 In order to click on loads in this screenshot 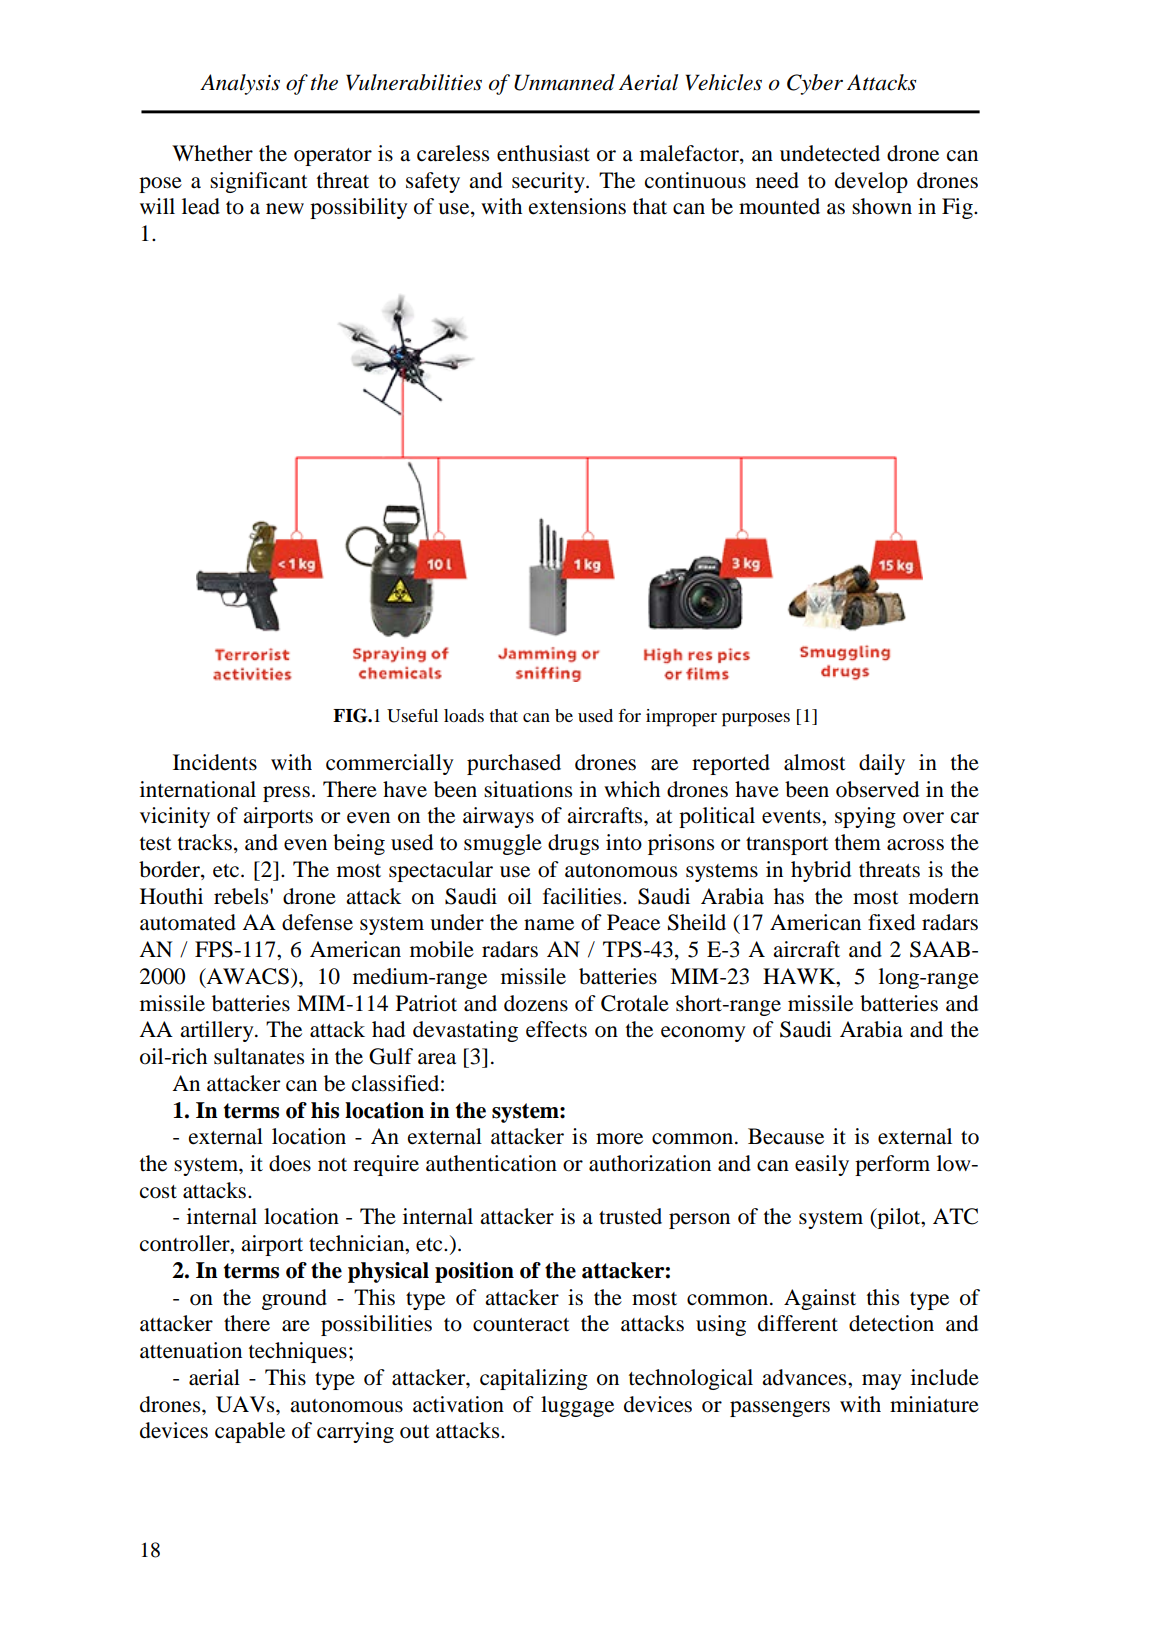, I will do `click(464, 715)`.
